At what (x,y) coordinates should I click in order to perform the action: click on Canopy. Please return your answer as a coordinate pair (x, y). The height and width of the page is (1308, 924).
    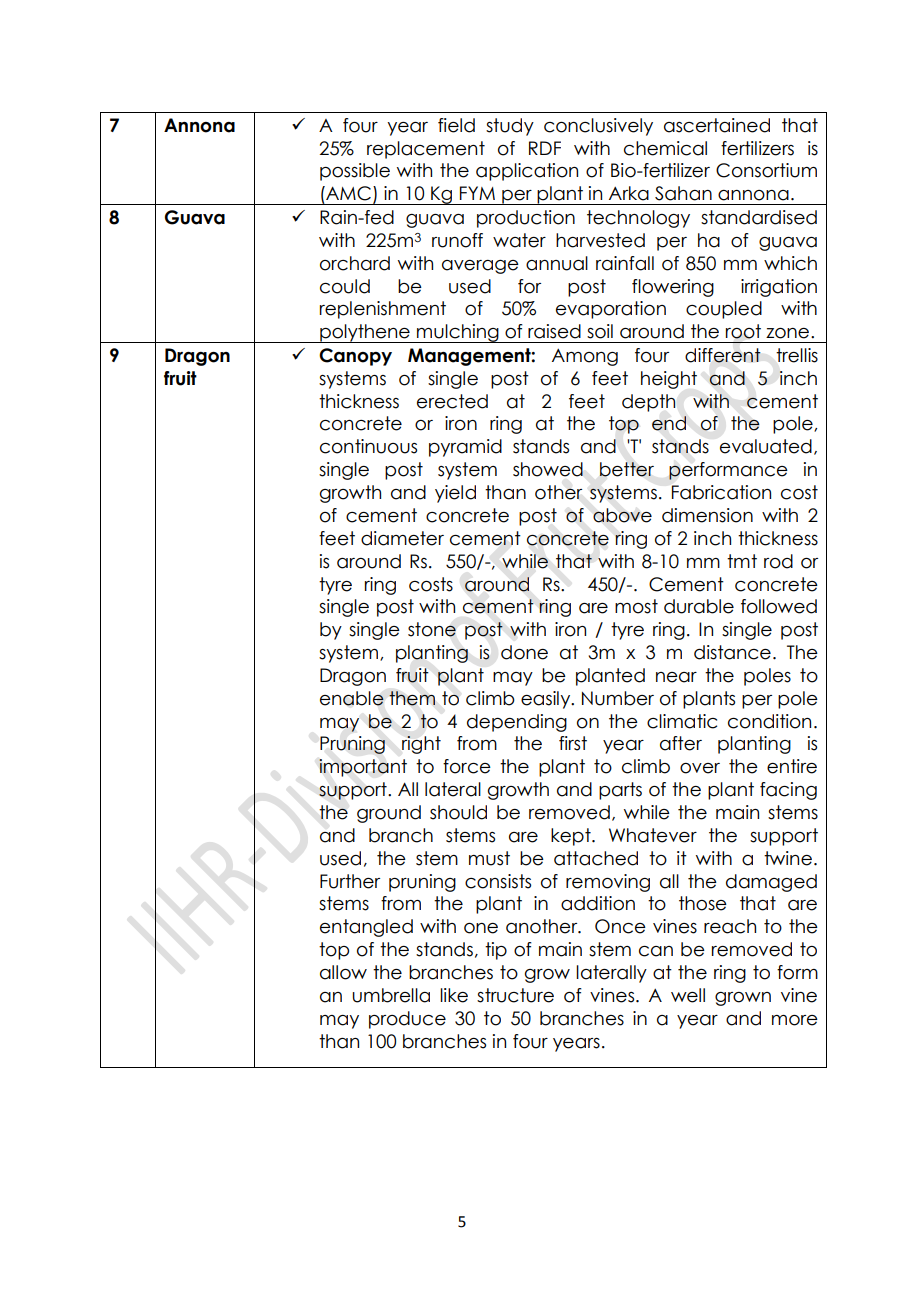
    Looking at the image, I should click on (355, 357).
